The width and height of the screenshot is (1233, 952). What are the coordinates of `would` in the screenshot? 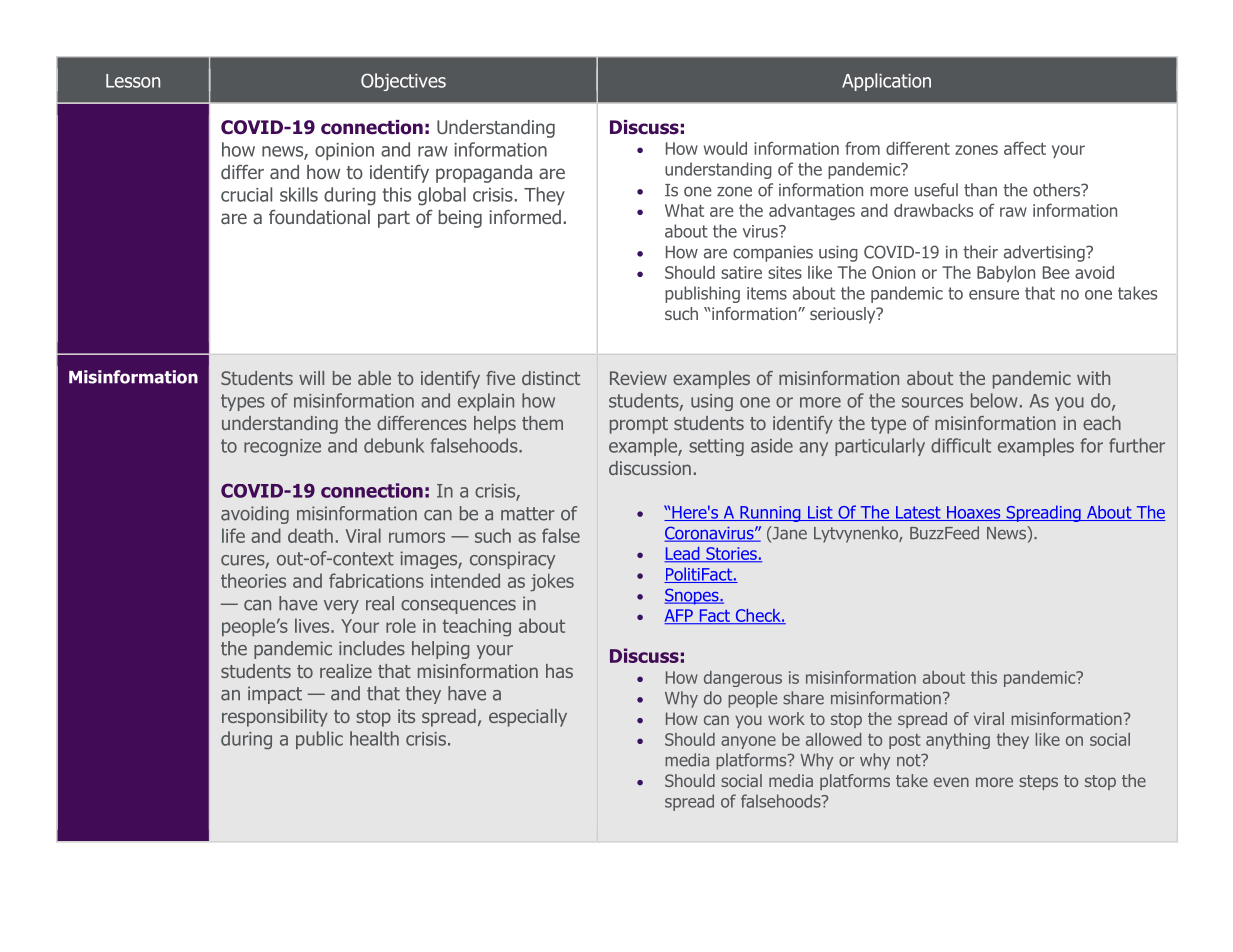 It's located at (725, 148).
